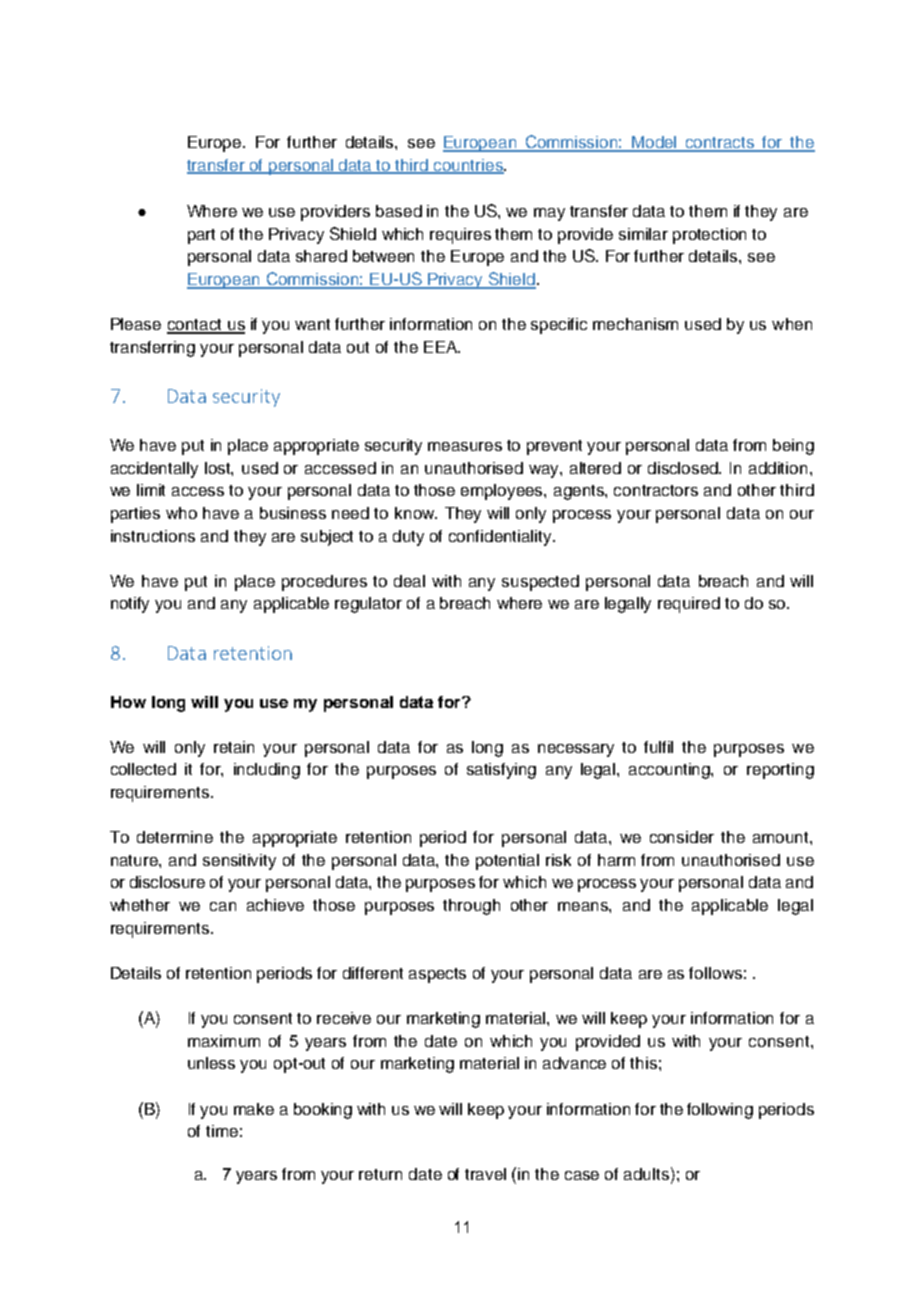 This screenshot has width=924, height=1308. Describe the element at coordinates (720, 144) in the screenshot. I see `contracts` at that location.
